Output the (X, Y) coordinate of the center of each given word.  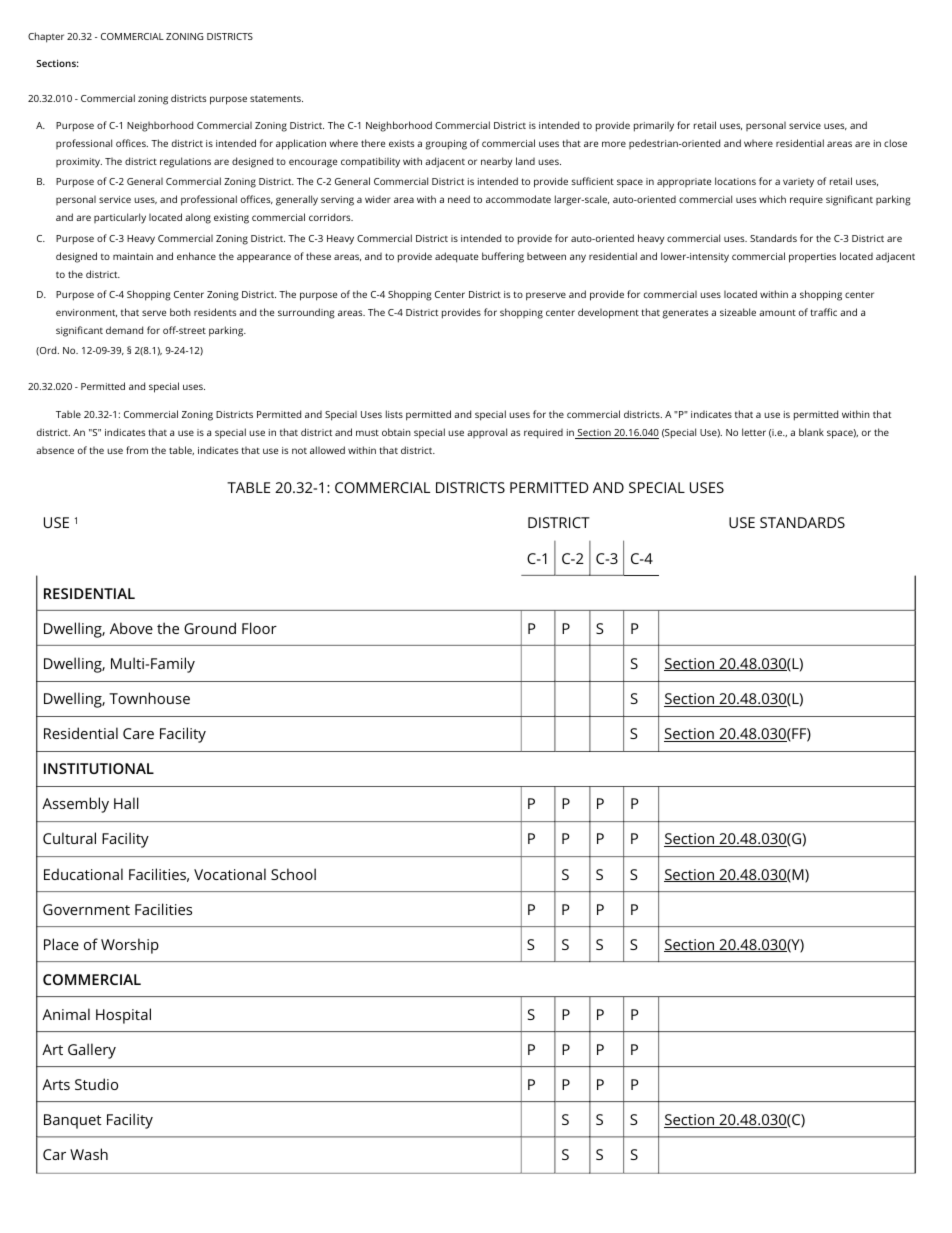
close (895, 143)
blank (811, 432)
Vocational (230, 874)
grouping (446, 145)
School (293, 874)
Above (131, 628)
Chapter (46, 37)
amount (777, 312)
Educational (83, 874)
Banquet (73, 1121)
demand (124, 330)
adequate (456, 257)
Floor (259, 628)
